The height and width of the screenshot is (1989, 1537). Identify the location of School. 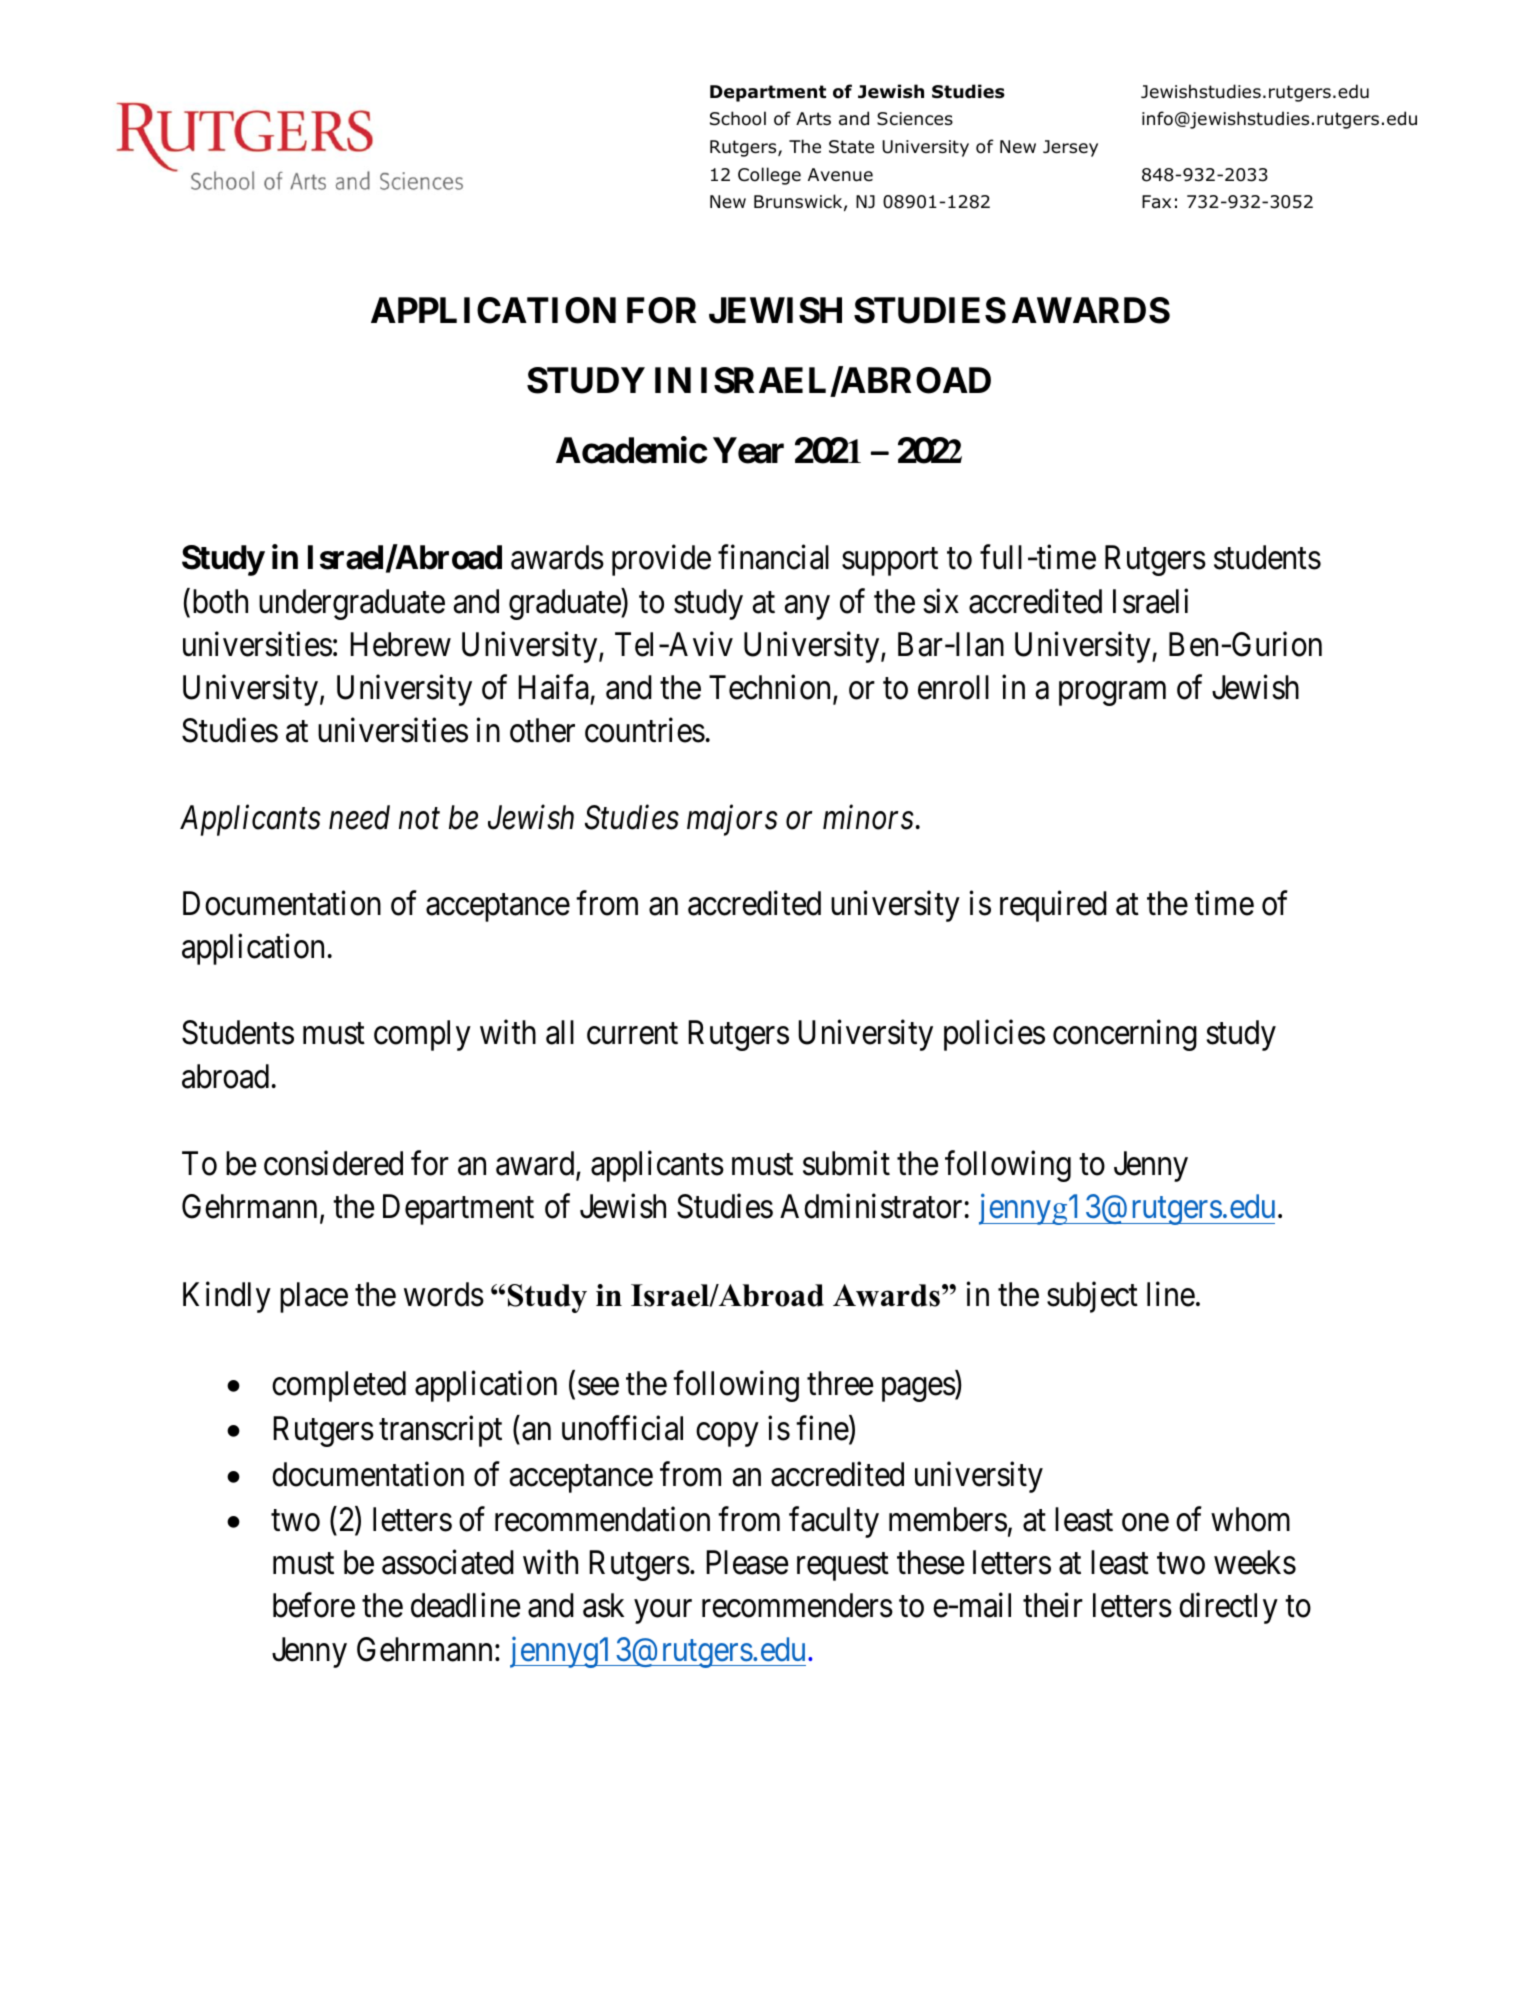
(738, 118).
